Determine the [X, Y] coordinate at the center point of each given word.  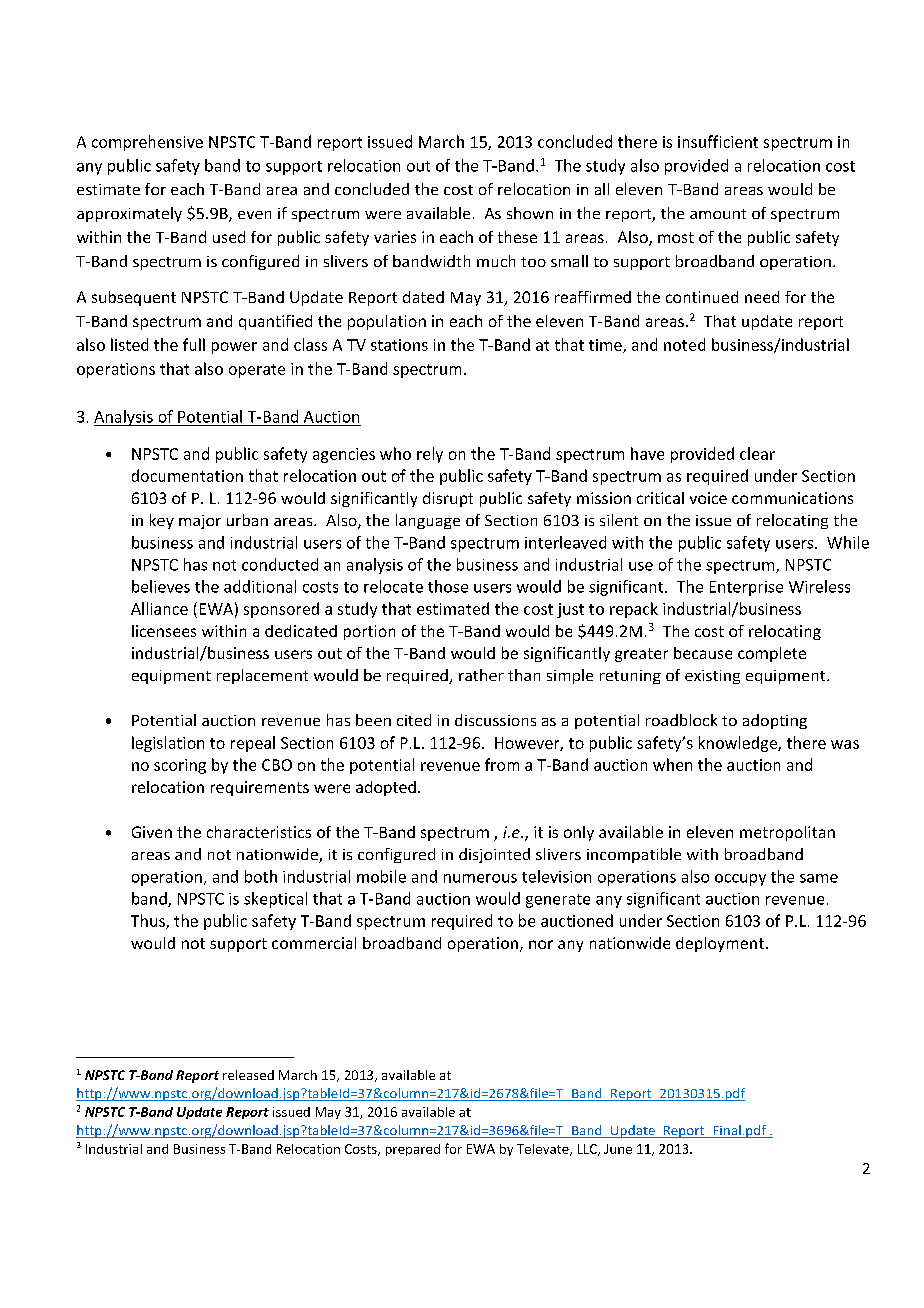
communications [792, 498]
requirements [260, 788]
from [502, 764]
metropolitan [787, 833]
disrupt [448, 499]
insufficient [718, 141]
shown [530, 213]
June [618, 1149]
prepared [413, 1150]
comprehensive [147, 143]
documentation [187, 475]
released [248, 1075]
